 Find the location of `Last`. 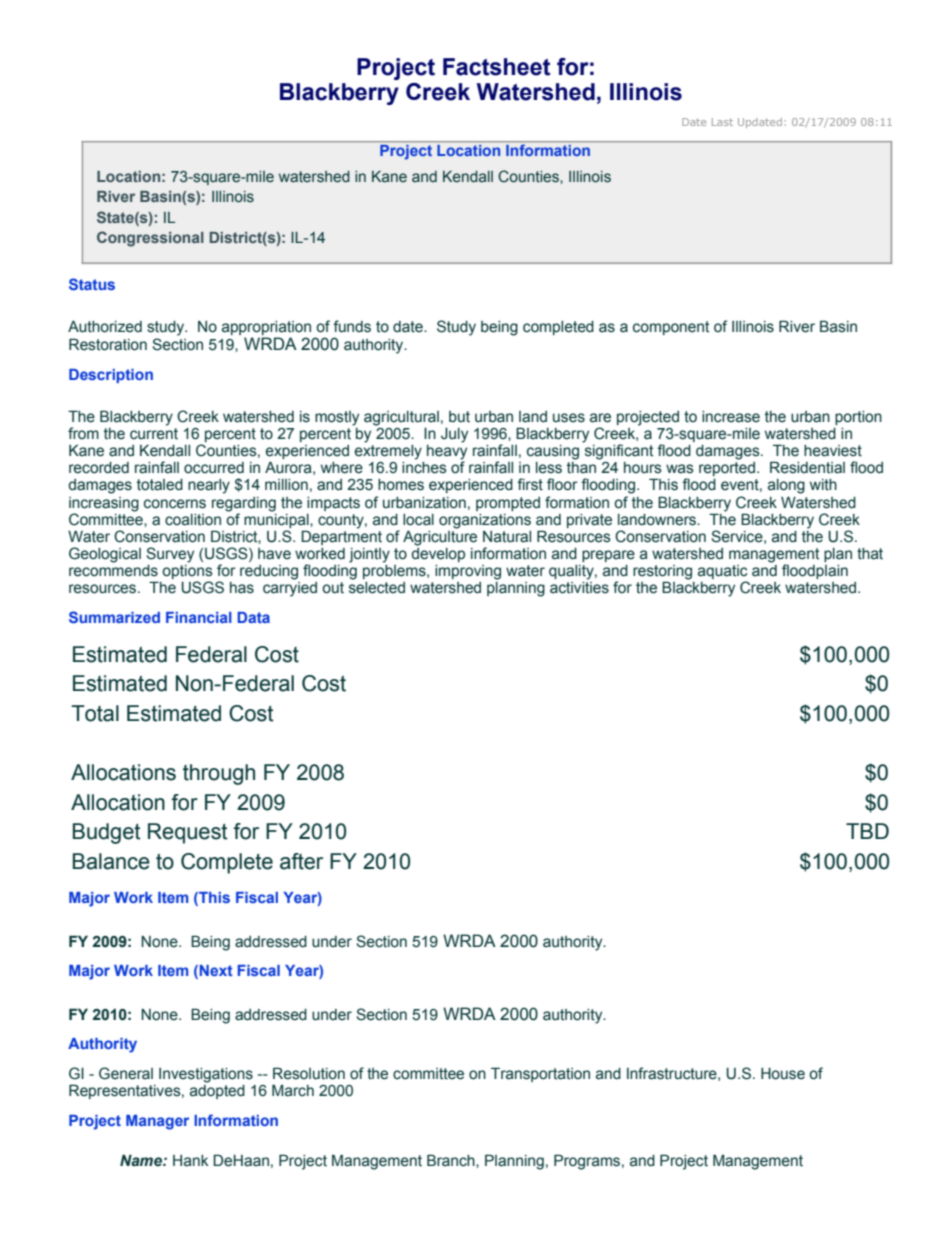

Last is located at coordinates (722, 122).
